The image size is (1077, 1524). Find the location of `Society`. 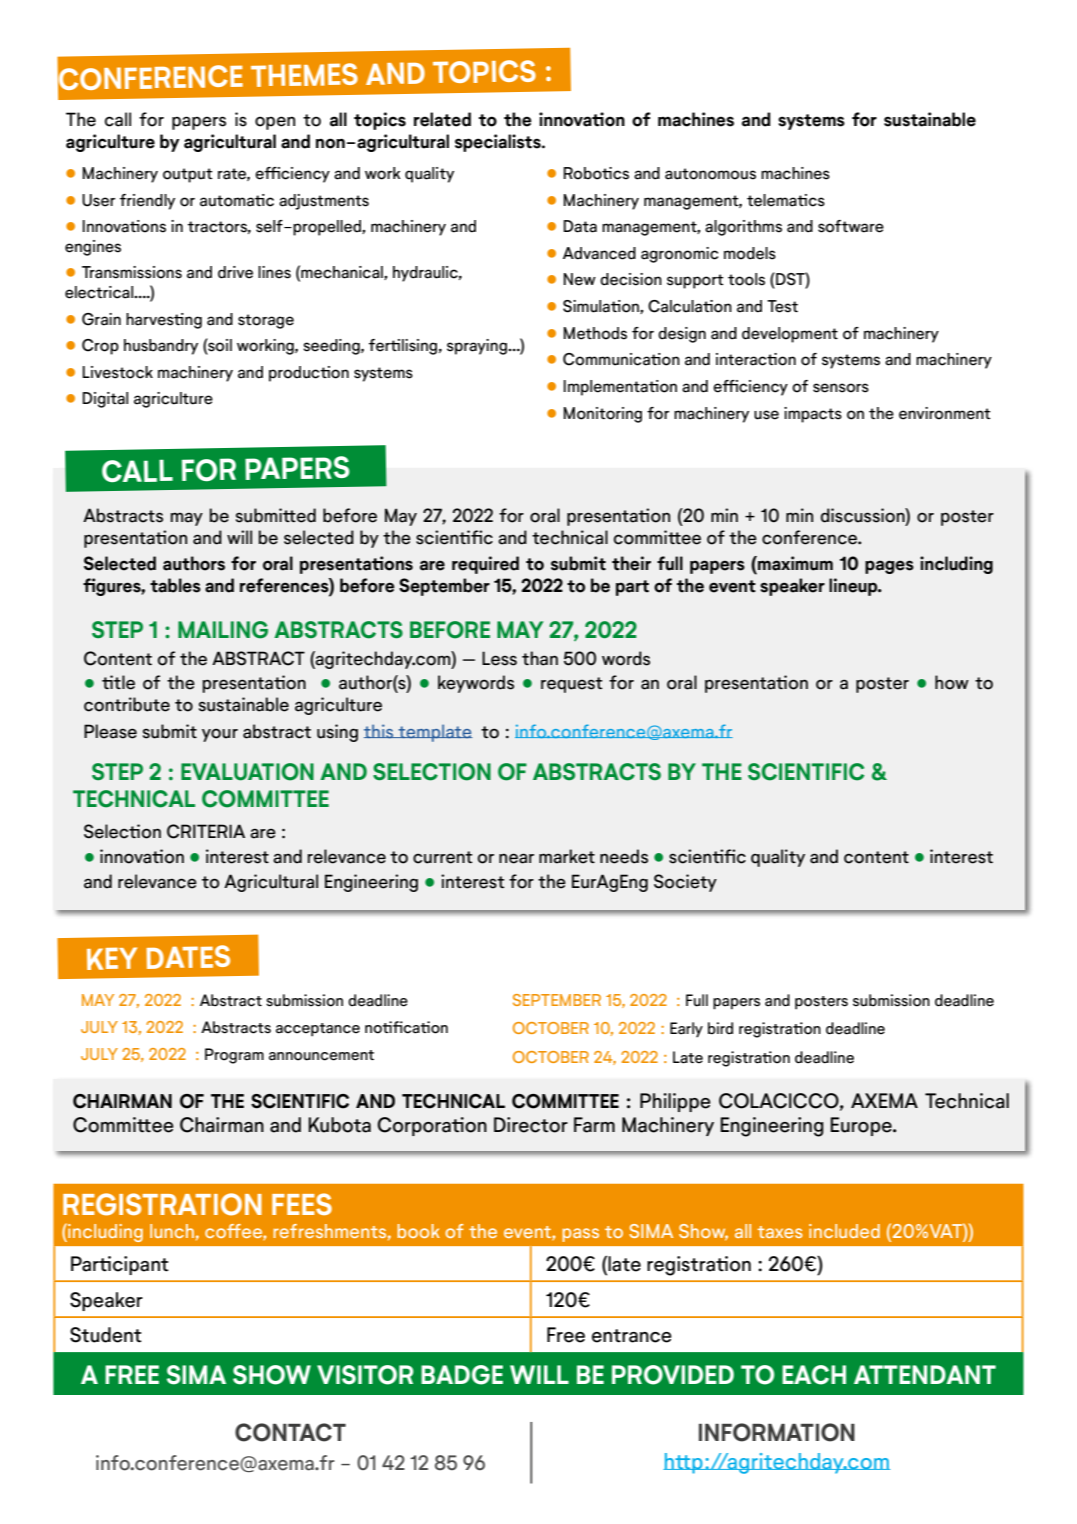

Society is located at coordinates (685, 883).
